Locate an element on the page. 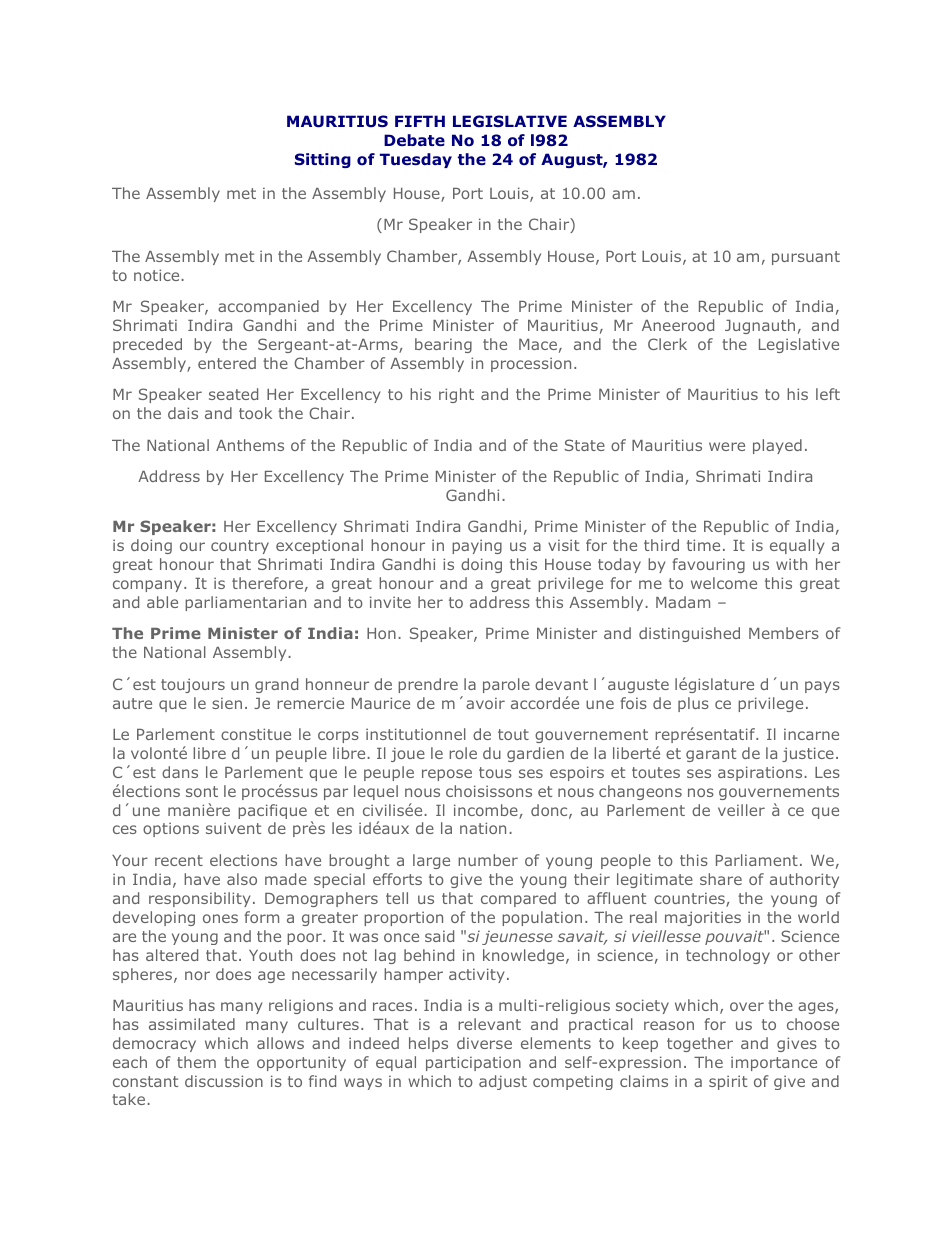  were is located at coordinates (727, 446).
